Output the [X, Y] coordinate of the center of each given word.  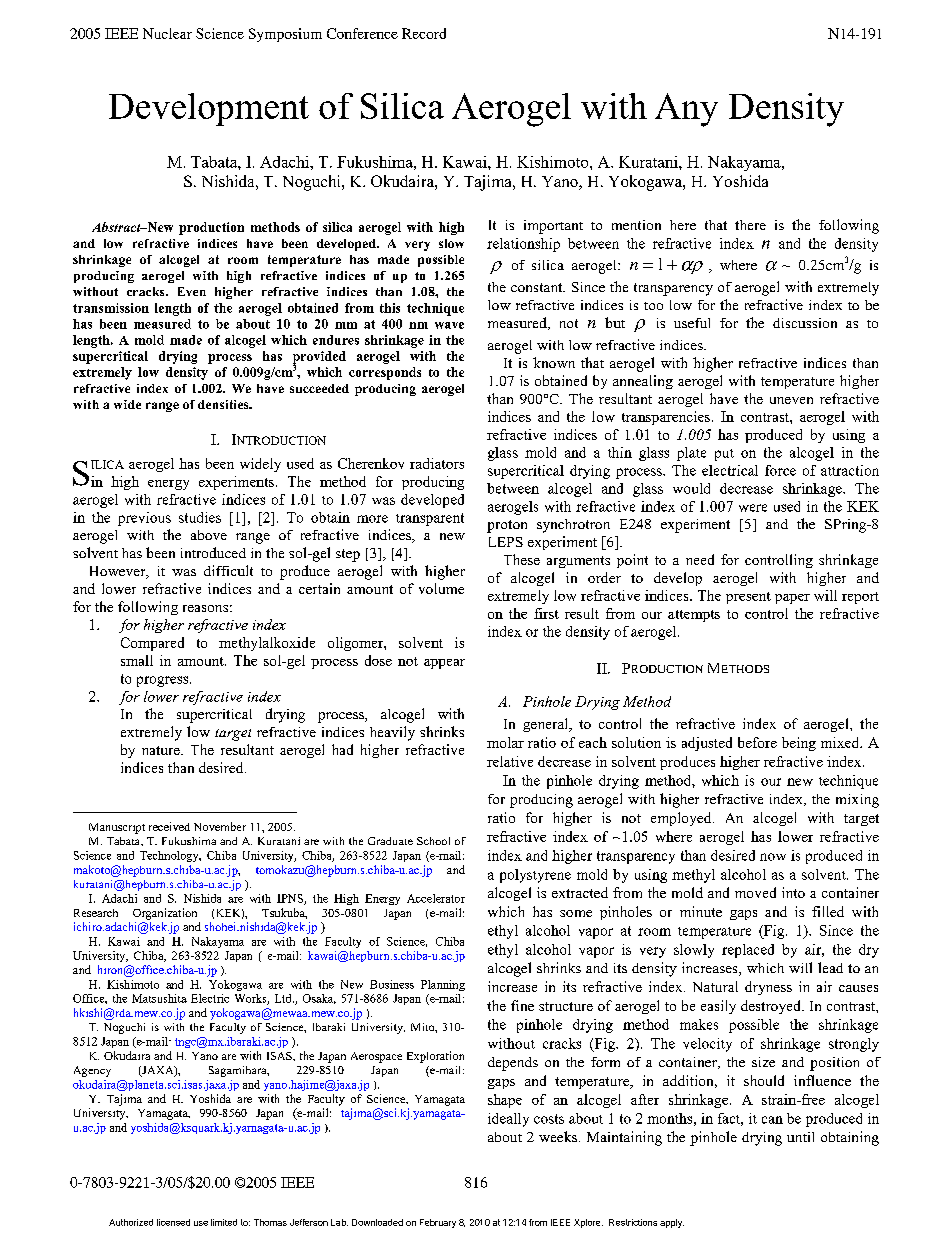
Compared [152, 644]
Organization [165, 914]
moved [755, 892]
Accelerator [436, 898]
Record [424, 33]
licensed [173, 1222]
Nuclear [167, 33]
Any [686, 110]
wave [449, 325]
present [748, 598]
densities [224, 404]
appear [444, 664]
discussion [805, 323]
